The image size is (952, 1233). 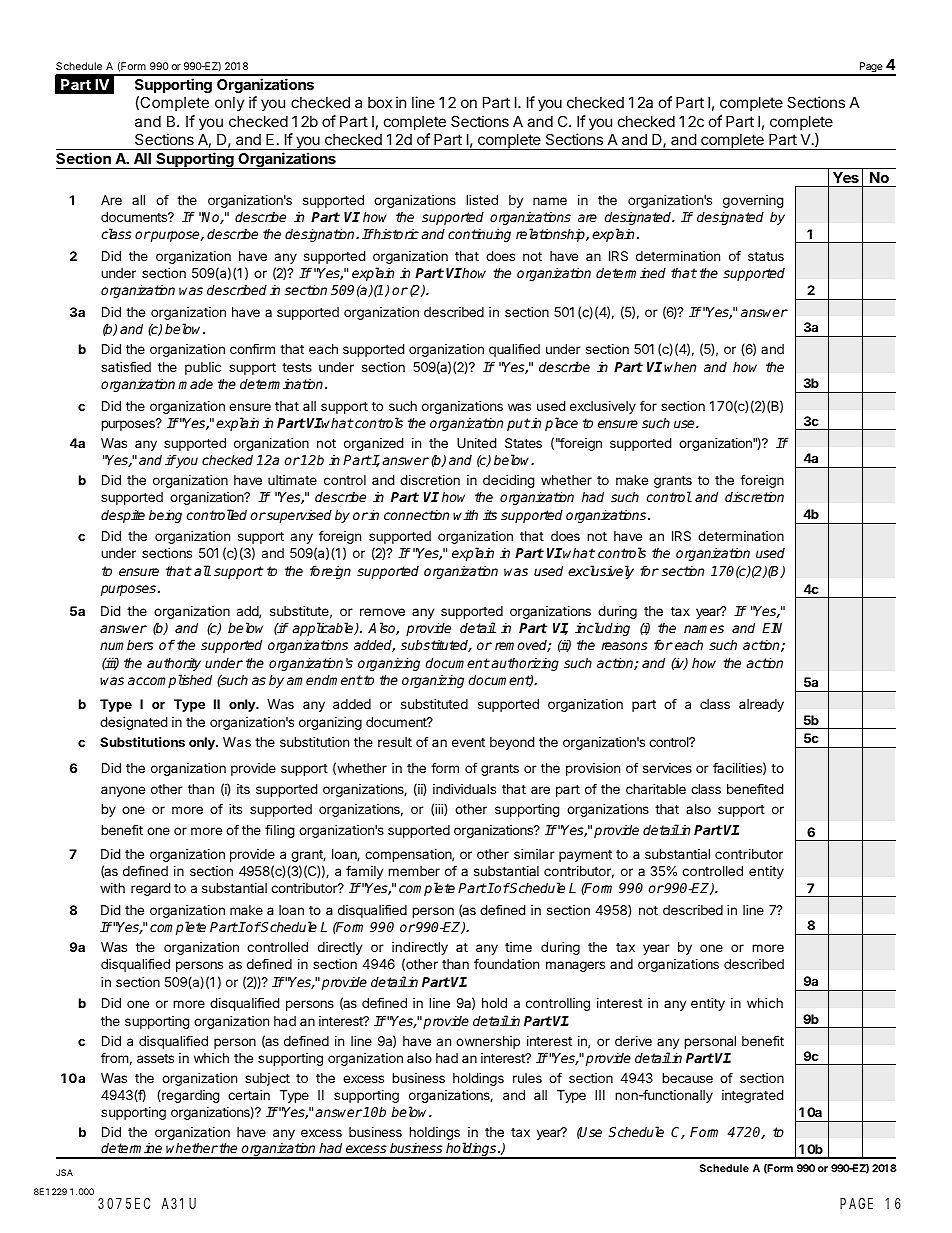 What do you see at coordinates (373, 444) in the screenshot?
I see `organized` at bounding box center [373, 444].
